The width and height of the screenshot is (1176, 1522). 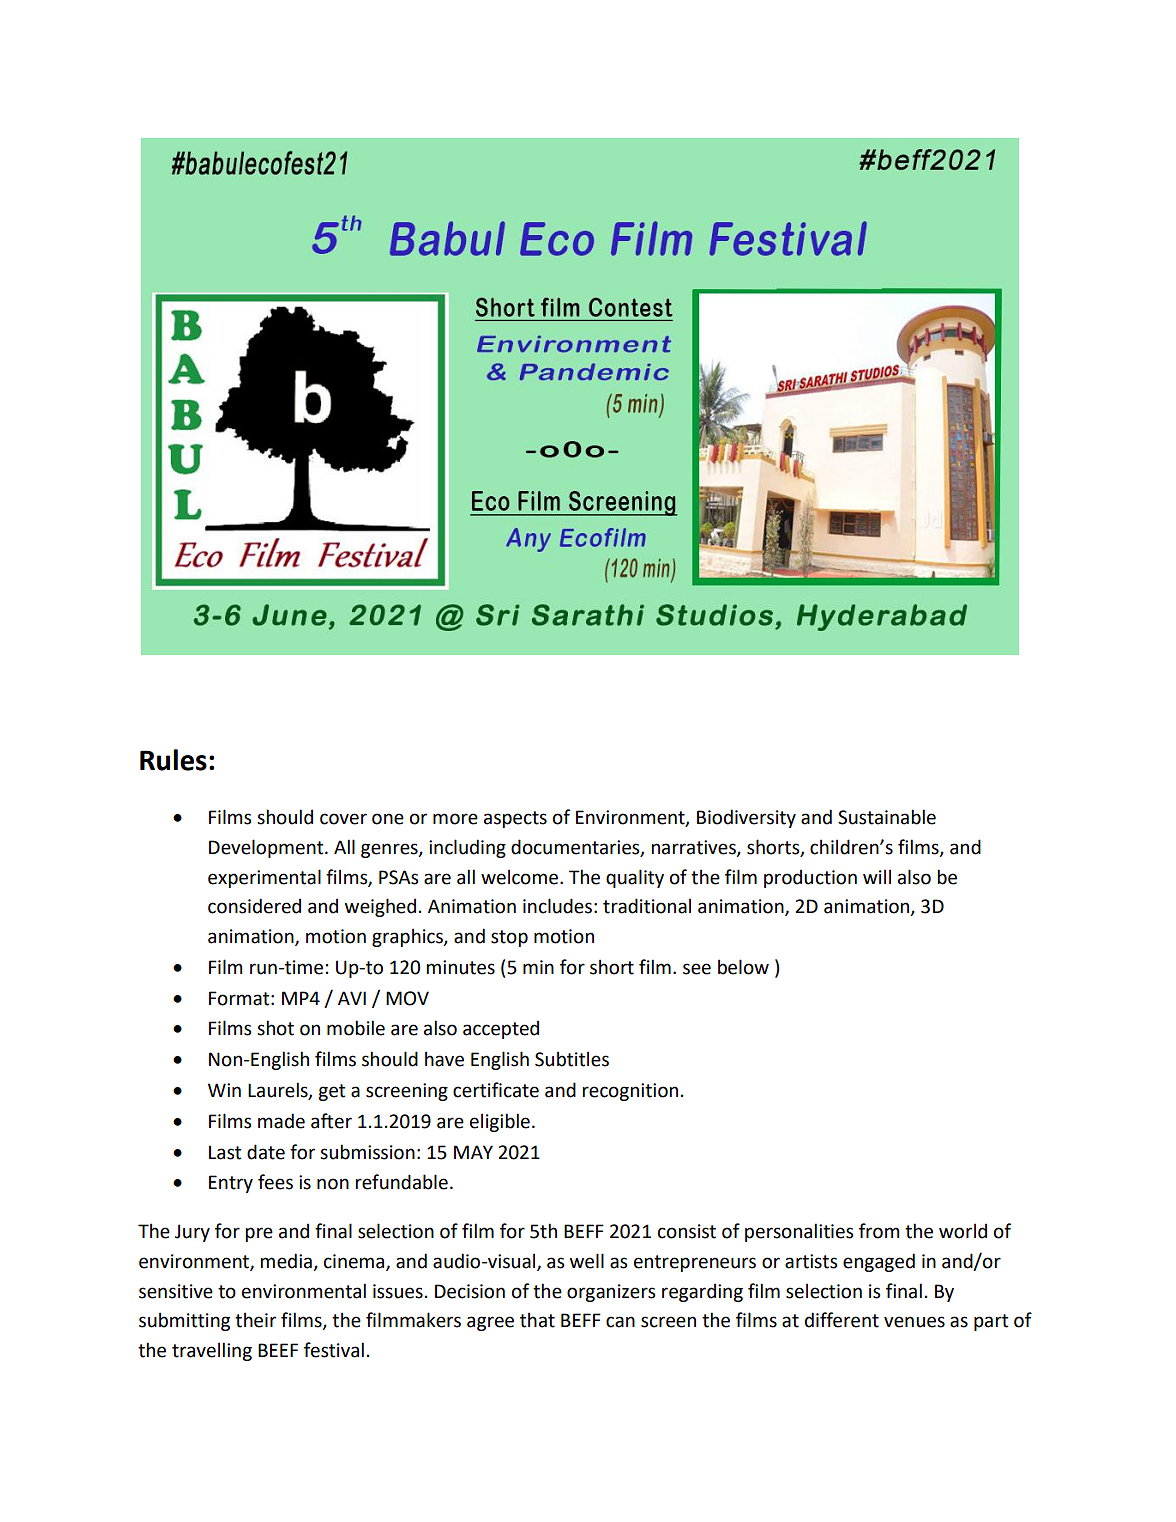 What do you see at coordinates (173, 760) in the screenshot?
I see `Rules` at bounding box center [173, 760].
